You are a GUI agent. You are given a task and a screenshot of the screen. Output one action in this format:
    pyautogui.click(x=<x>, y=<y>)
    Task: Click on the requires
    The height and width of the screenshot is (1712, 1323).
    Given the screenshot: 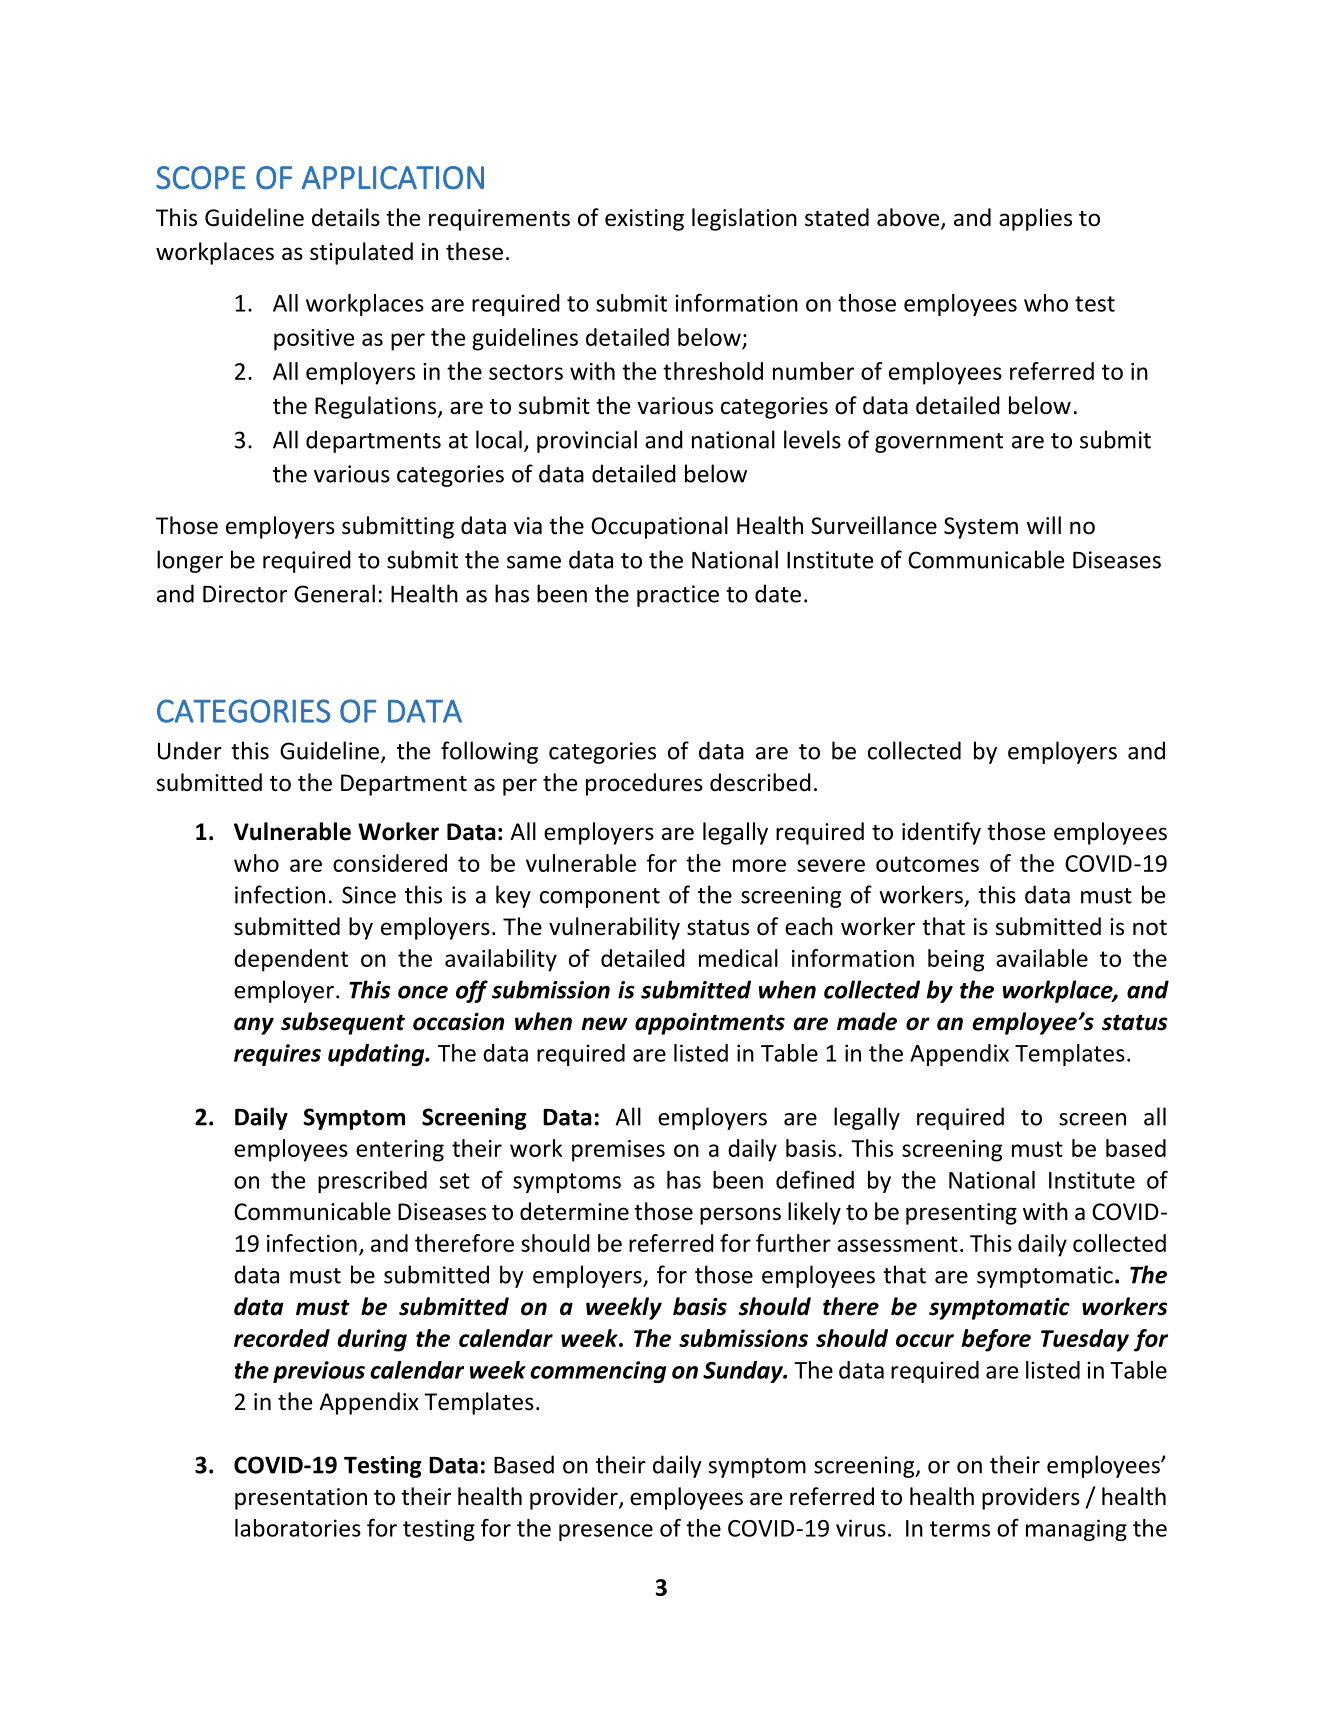 What is the action you would take?
    pyautogui.click(x=277, y=1055)
